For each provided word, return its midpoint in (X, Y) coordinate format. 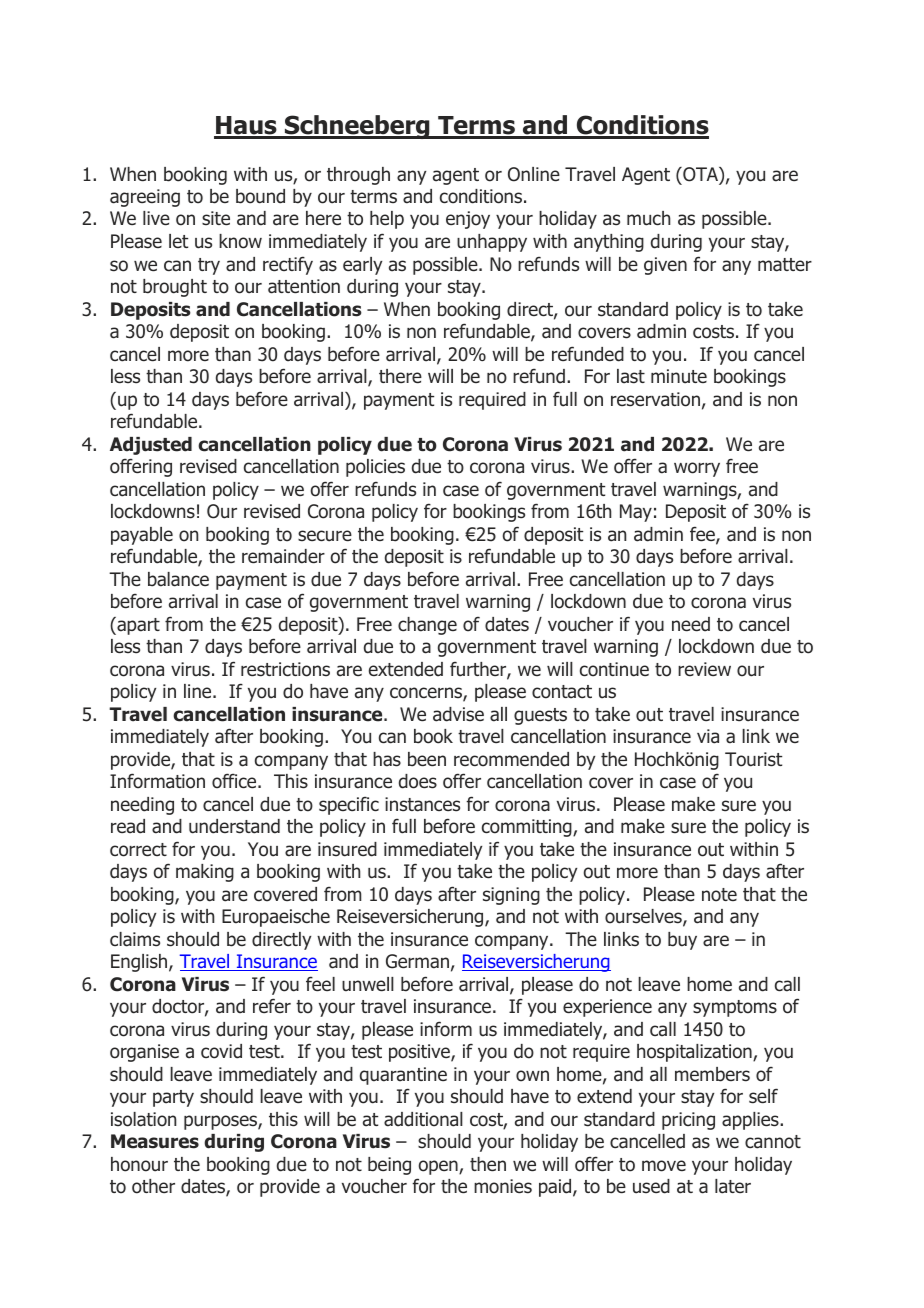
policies (375, 468)
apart (137, 626)
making (205, 873)
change (427, 626)
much (648, 218)
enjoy (468, 220)
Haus (246, 127)
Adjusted (151, 446)
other (153, 1186)
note (719, 895)
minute (679, 376)
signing (511, 896)
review (704, 669)
